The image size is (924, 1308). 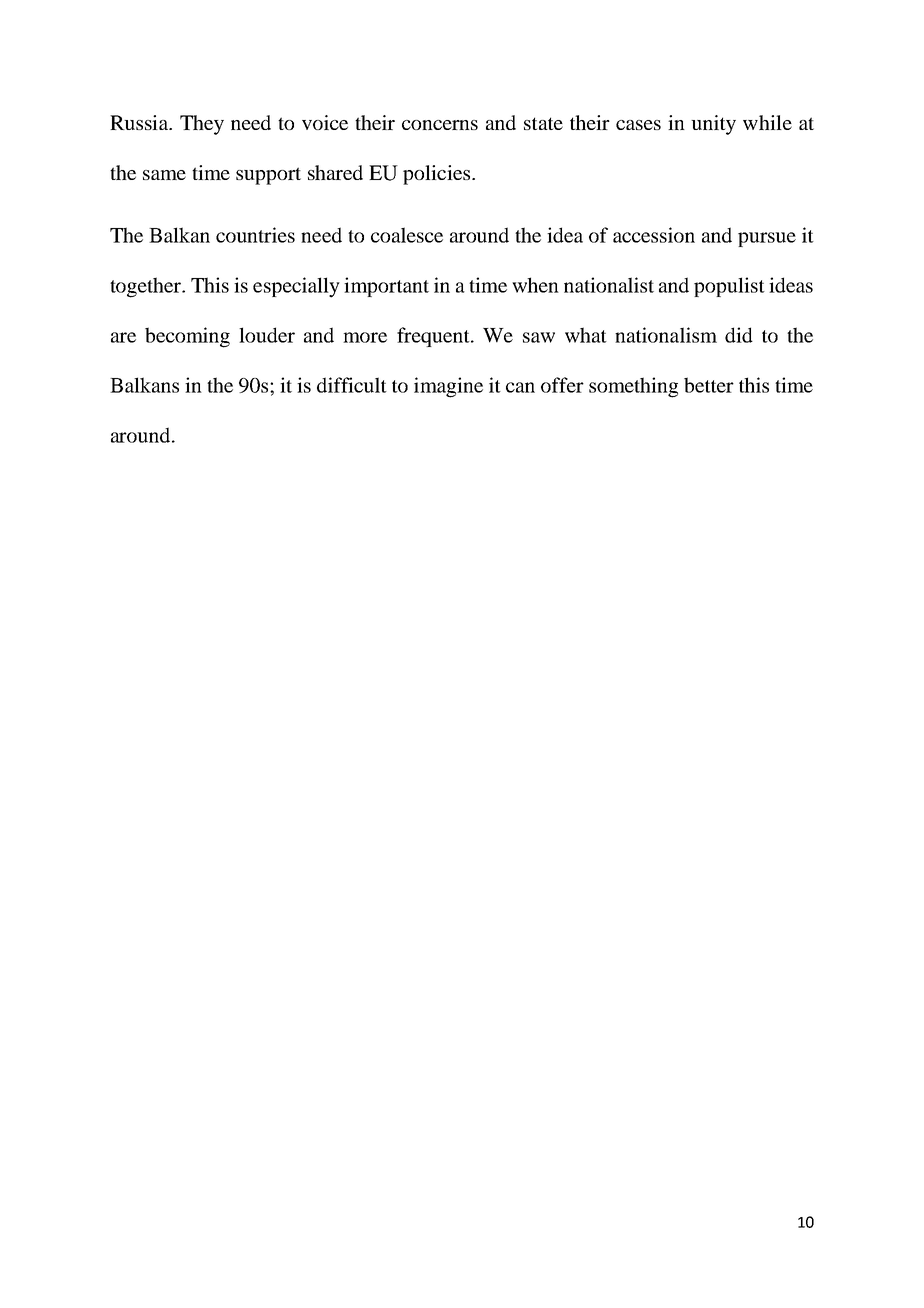 What do you see at coordinates (202, 125) in the page?
I see `They` at bounding box center [202, 125].
